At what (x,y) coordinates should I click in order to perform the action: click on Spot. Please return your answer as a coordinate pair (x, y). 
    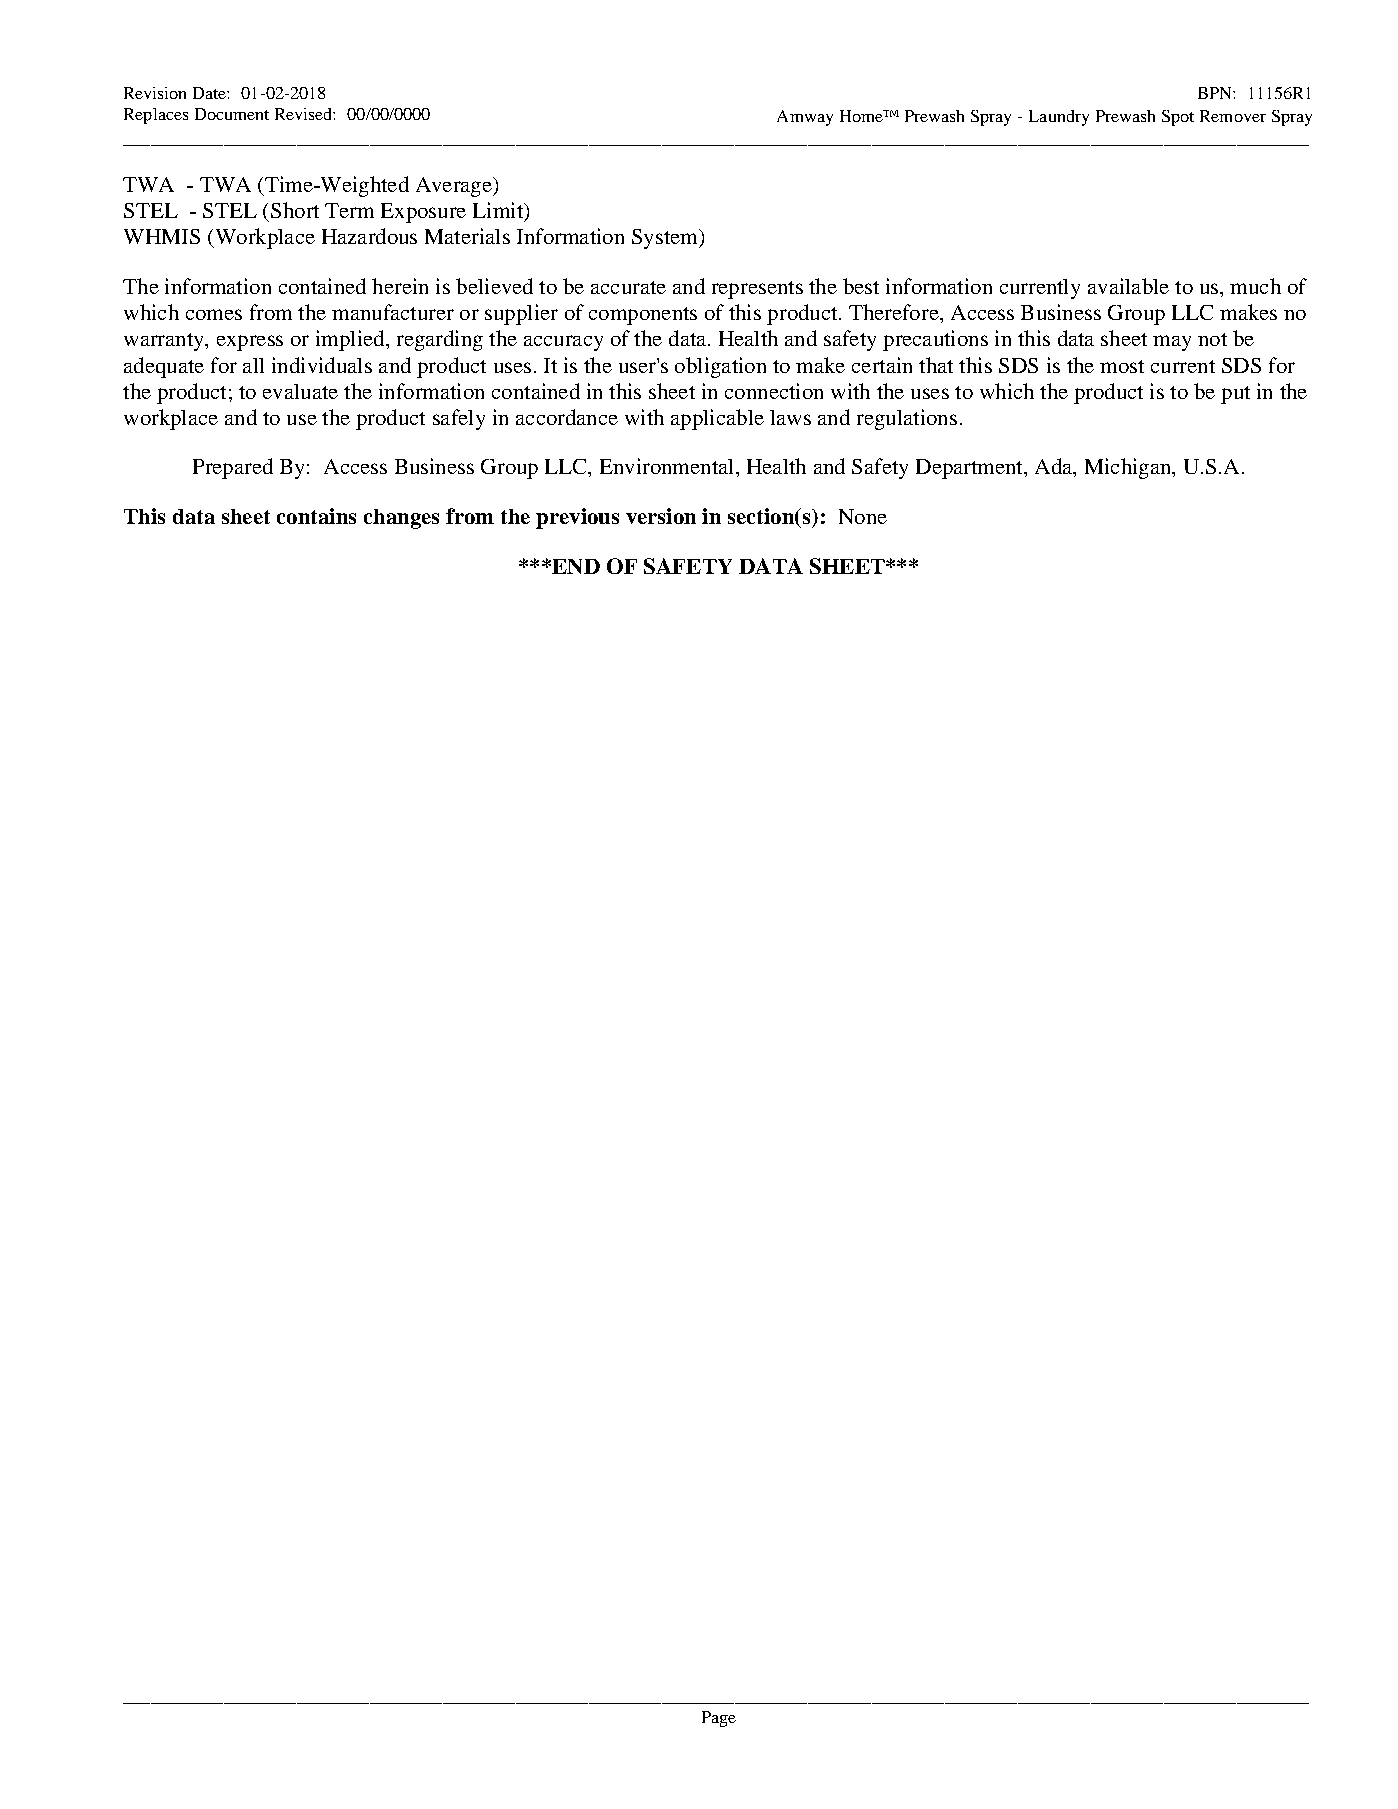
    Looking at the image, I should click on (1178, 118).
